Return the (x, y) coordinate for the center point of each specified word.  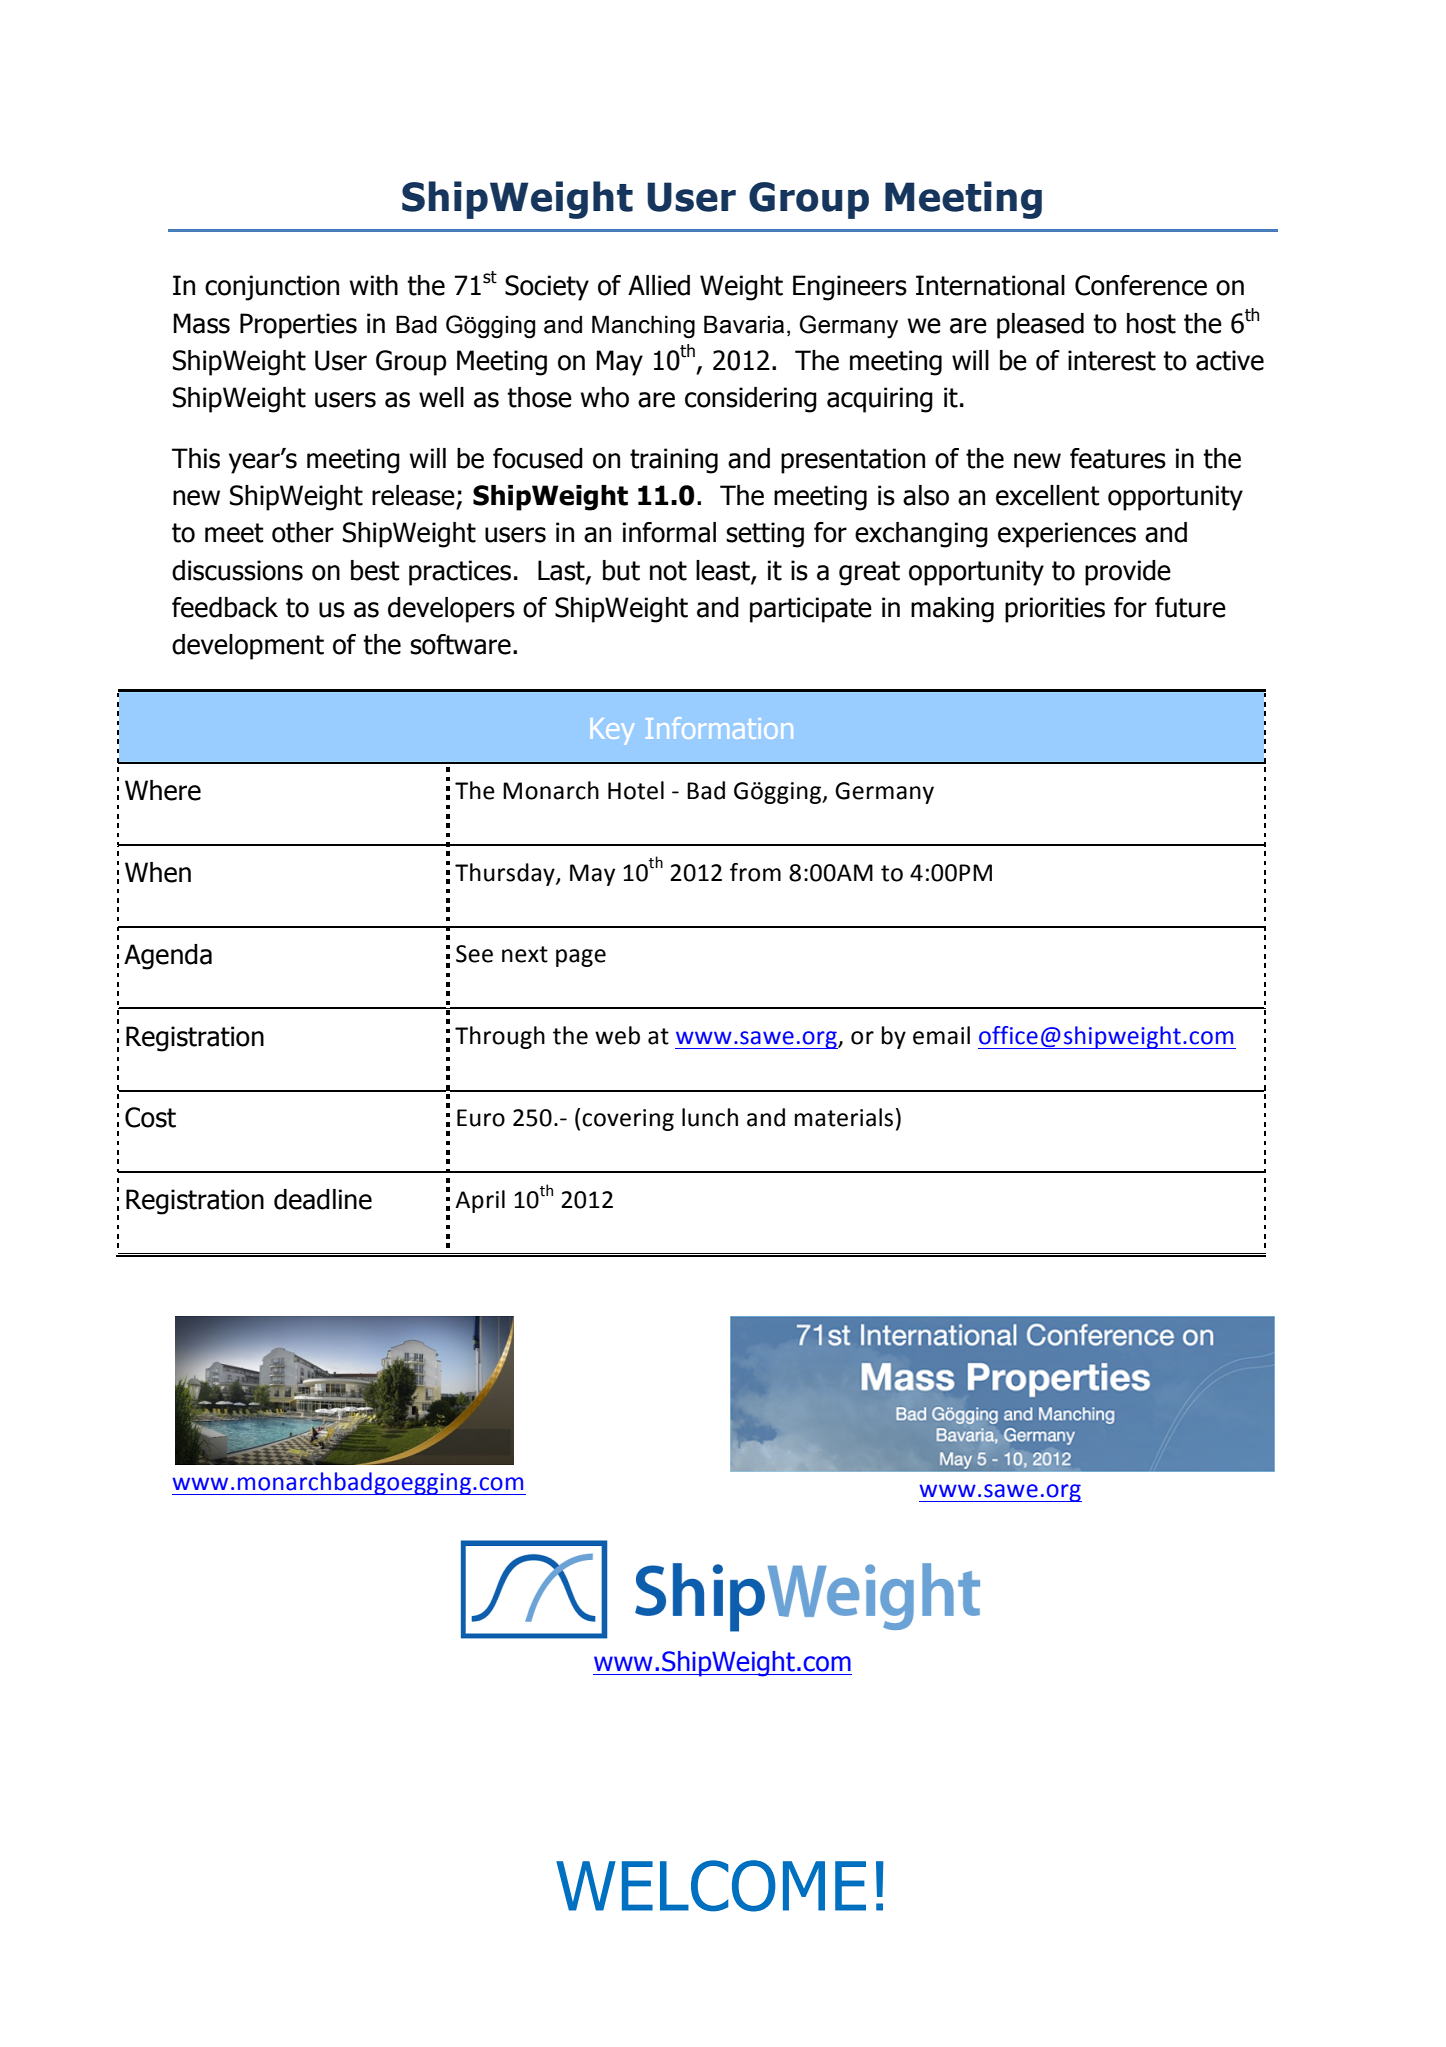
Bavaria (744, 324)
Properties (298, 326)
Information (719, 728)
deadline (323, 1199)
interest (1112, 360)
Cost (150, 1117)
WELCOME (711, 1886)
